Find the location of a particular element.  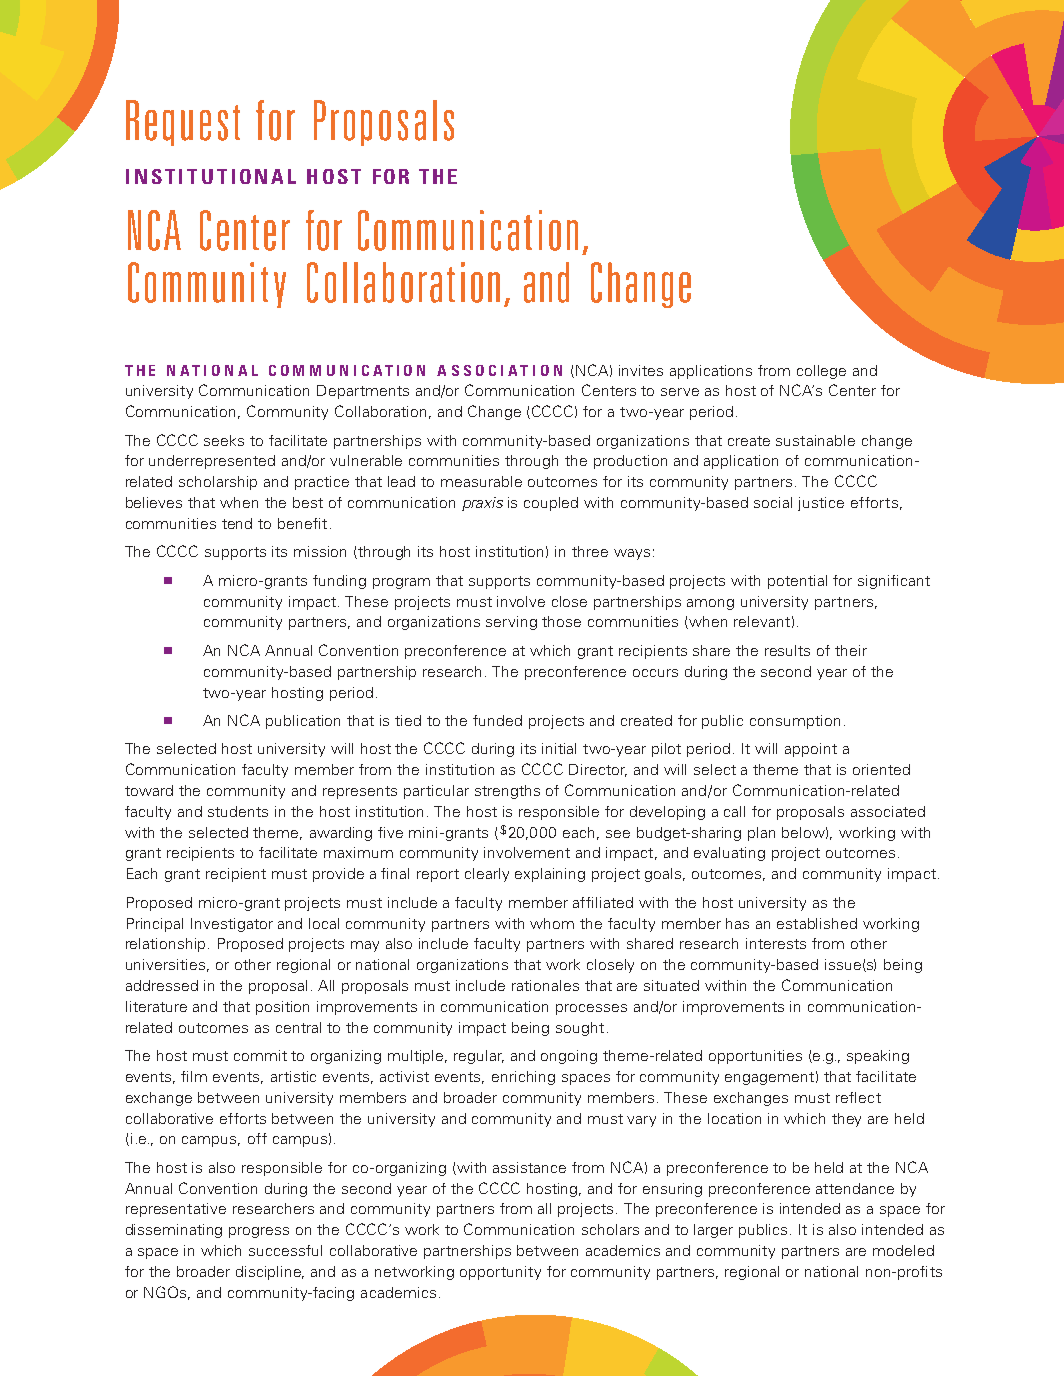

opportunity is located at coordinates (500, 1273).
